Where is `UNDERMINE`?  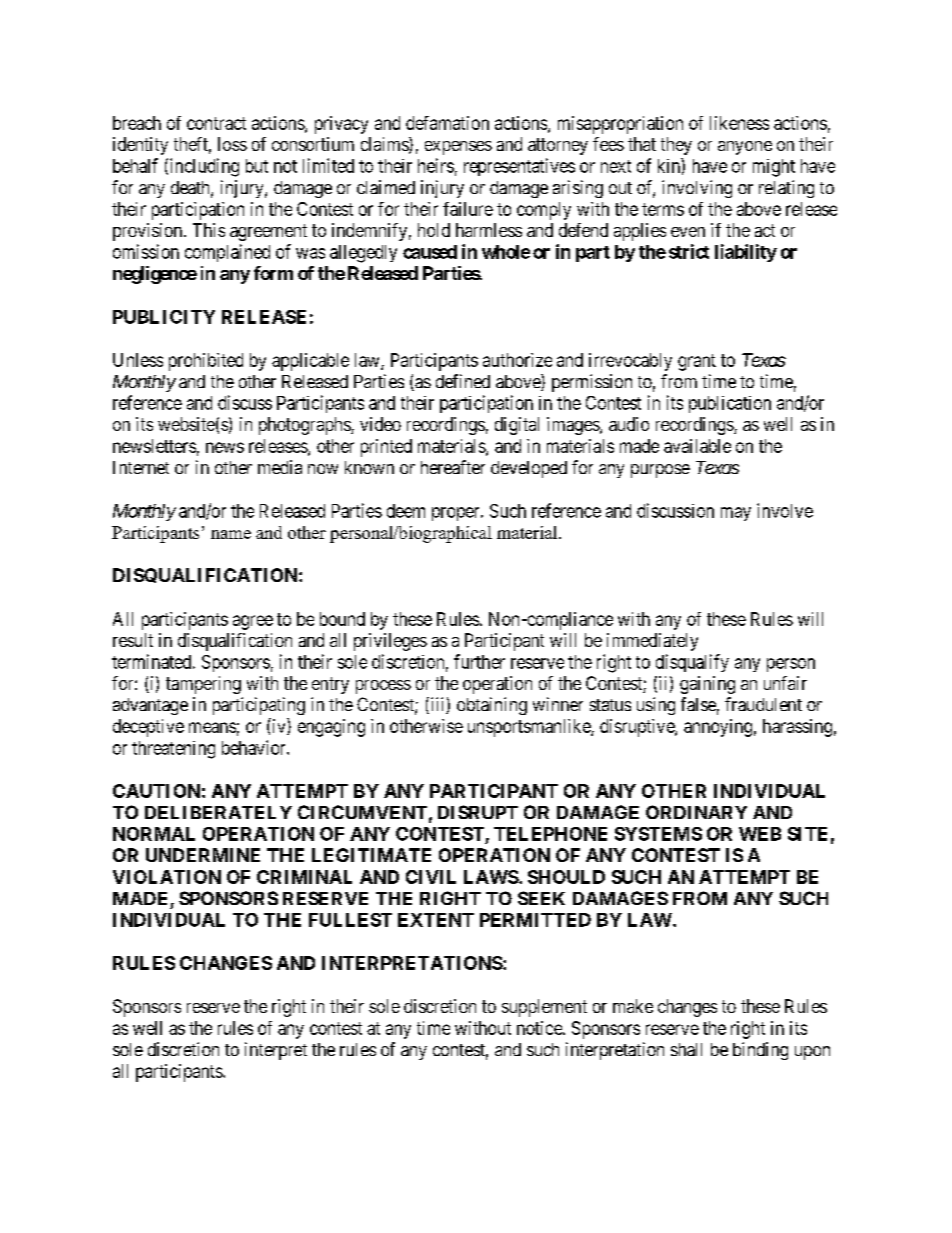 UNDERMINE is located at coordinates (203, 855).
